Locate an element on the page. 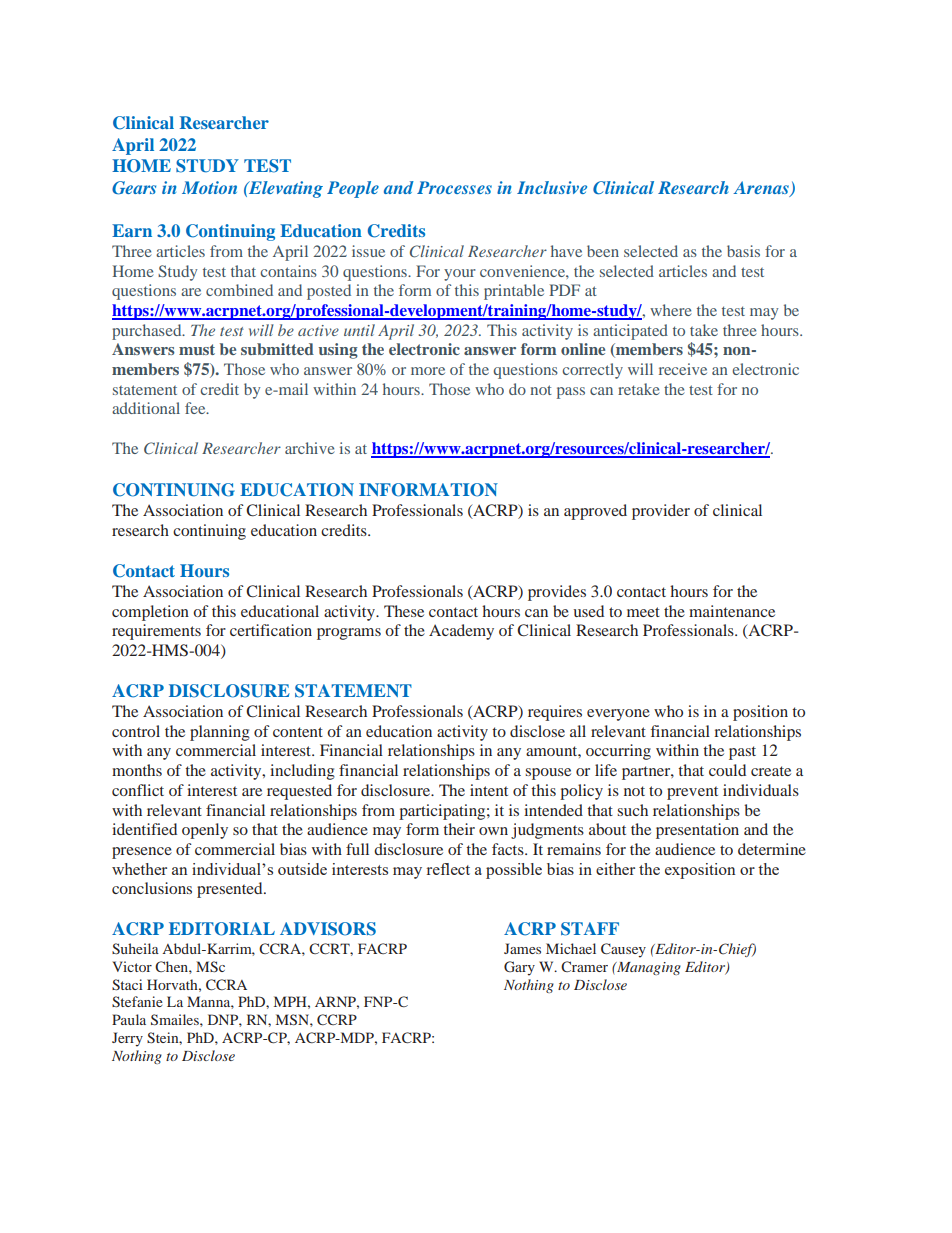 The height and width of the document is (1233, 952). maintenance is located at coordinates (732, 611).
